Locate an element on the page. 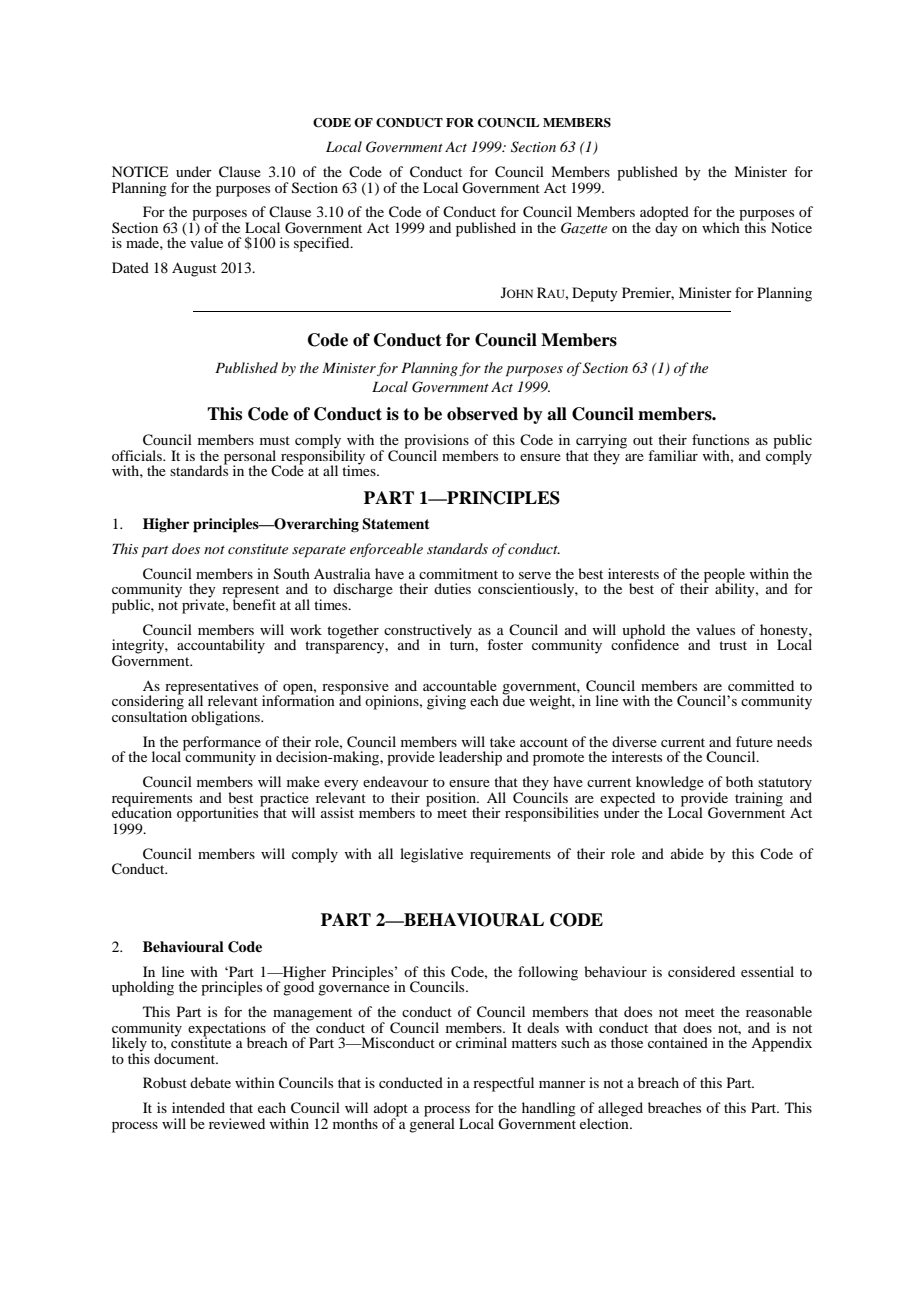  trust is located at coordinates (733, 645).
